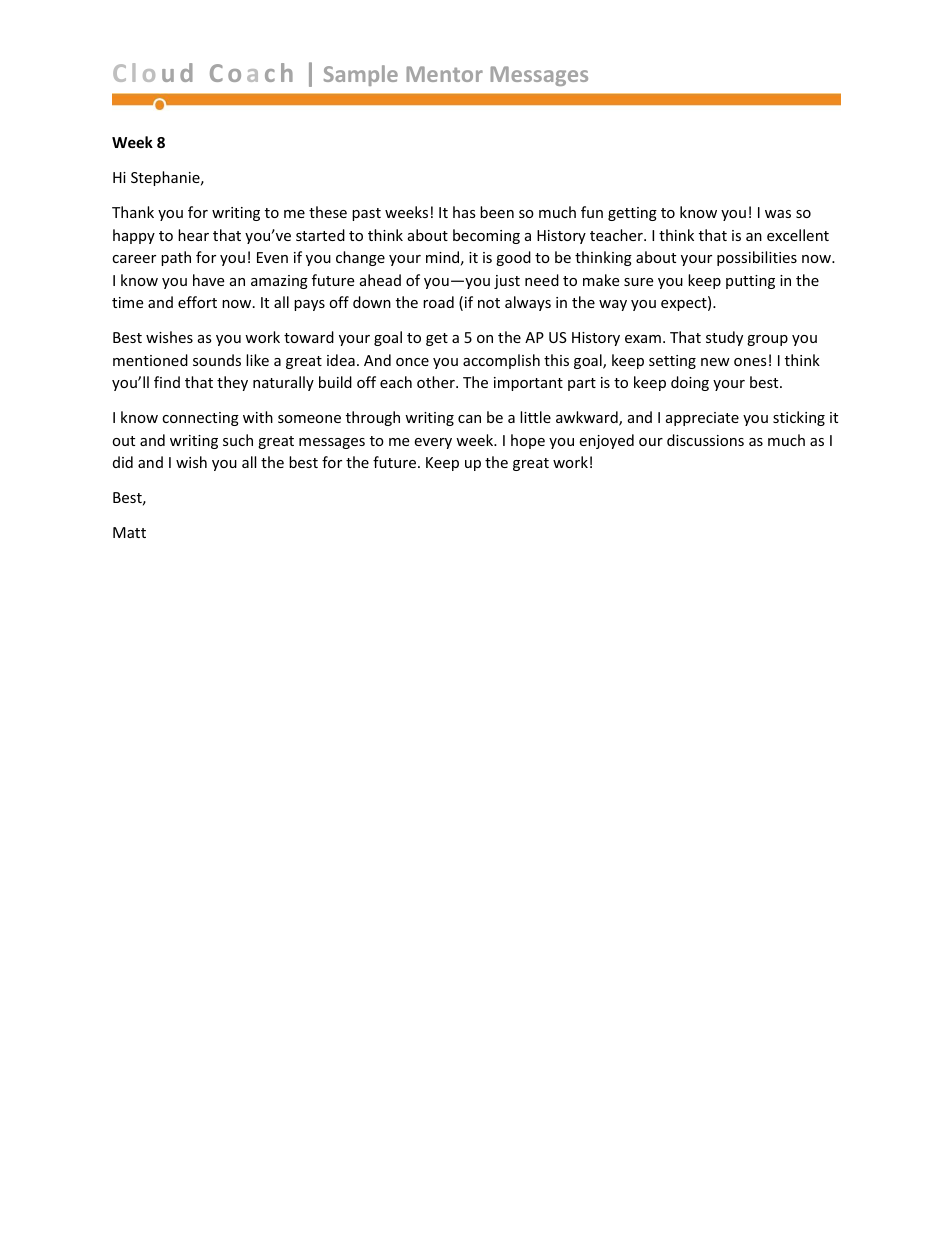  Describe the element at coordinates (750, 282) in the screenshot. I see `putting` at that location.
